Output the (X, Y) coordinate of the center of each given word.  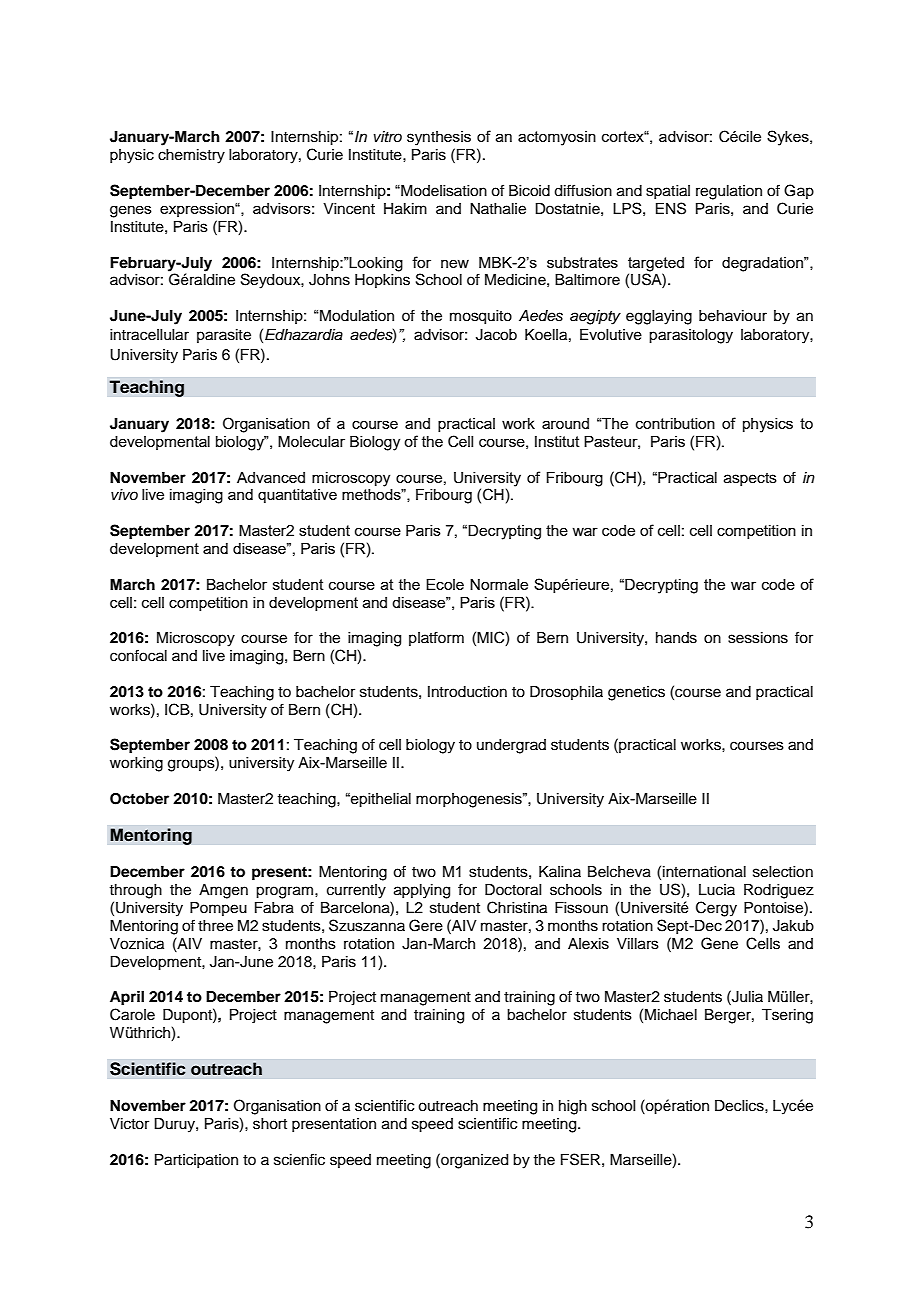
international (704, 872)
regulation (729, 192)
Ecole (445, 584)
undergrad (511, 746)
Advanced (271, 477)
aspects (750, 479)
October (139, 799)
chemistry (191, 156)
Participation (196, 1161)
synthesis (439, 138)
